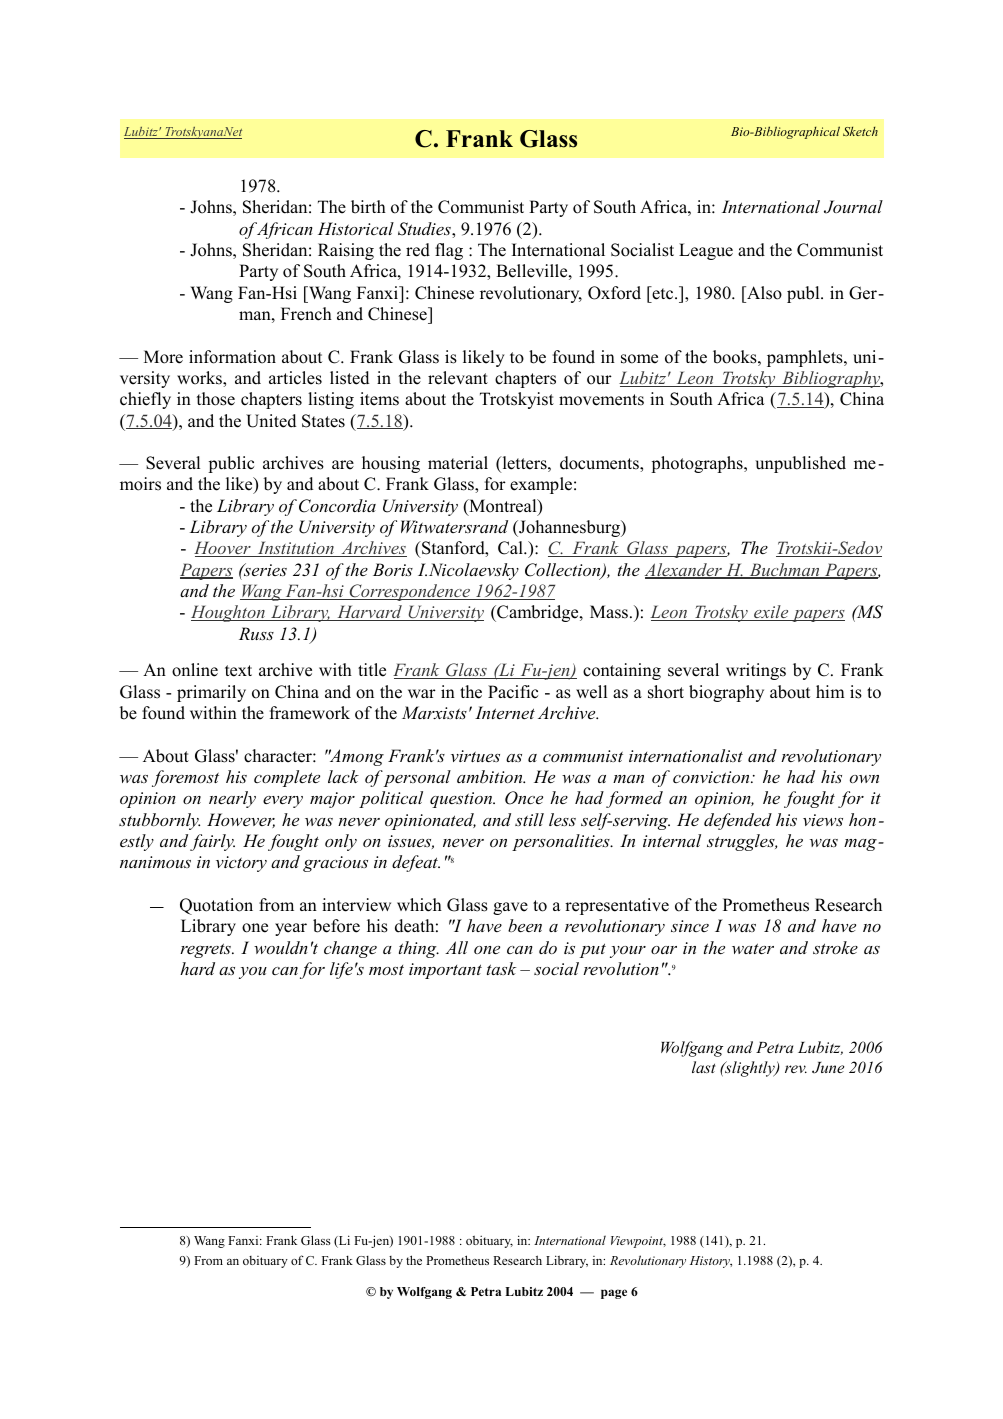  Describe the element at coordinates (346, 251) in the screenshot. I see `Raising` at that location.
